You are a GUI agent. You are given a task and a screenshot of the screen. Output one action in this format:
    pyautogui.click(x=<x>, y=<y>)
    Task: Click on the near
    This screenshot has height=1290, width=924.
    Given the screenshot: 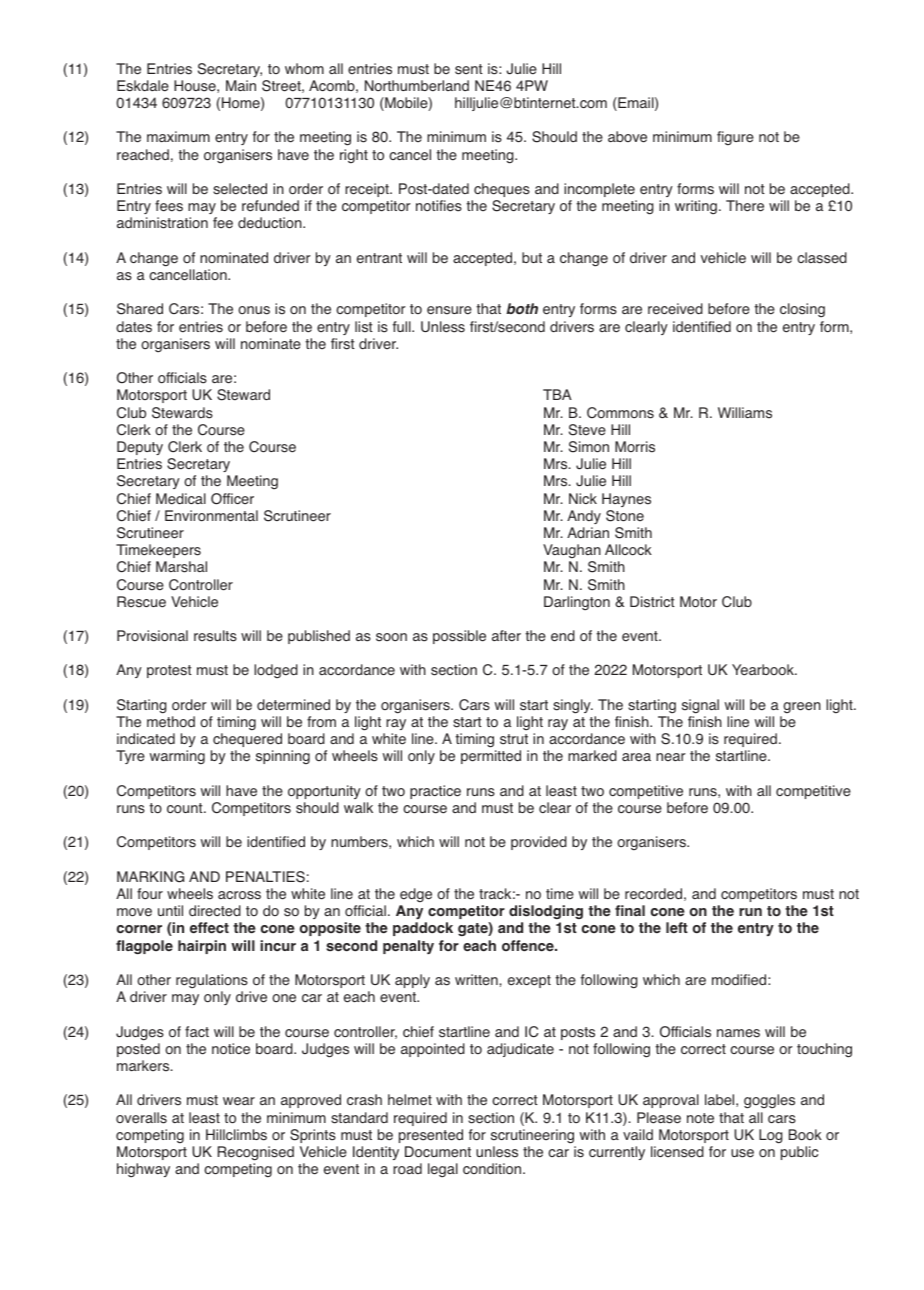 What is the action you would take?
    pyautogui.click(x=671, y=757)
